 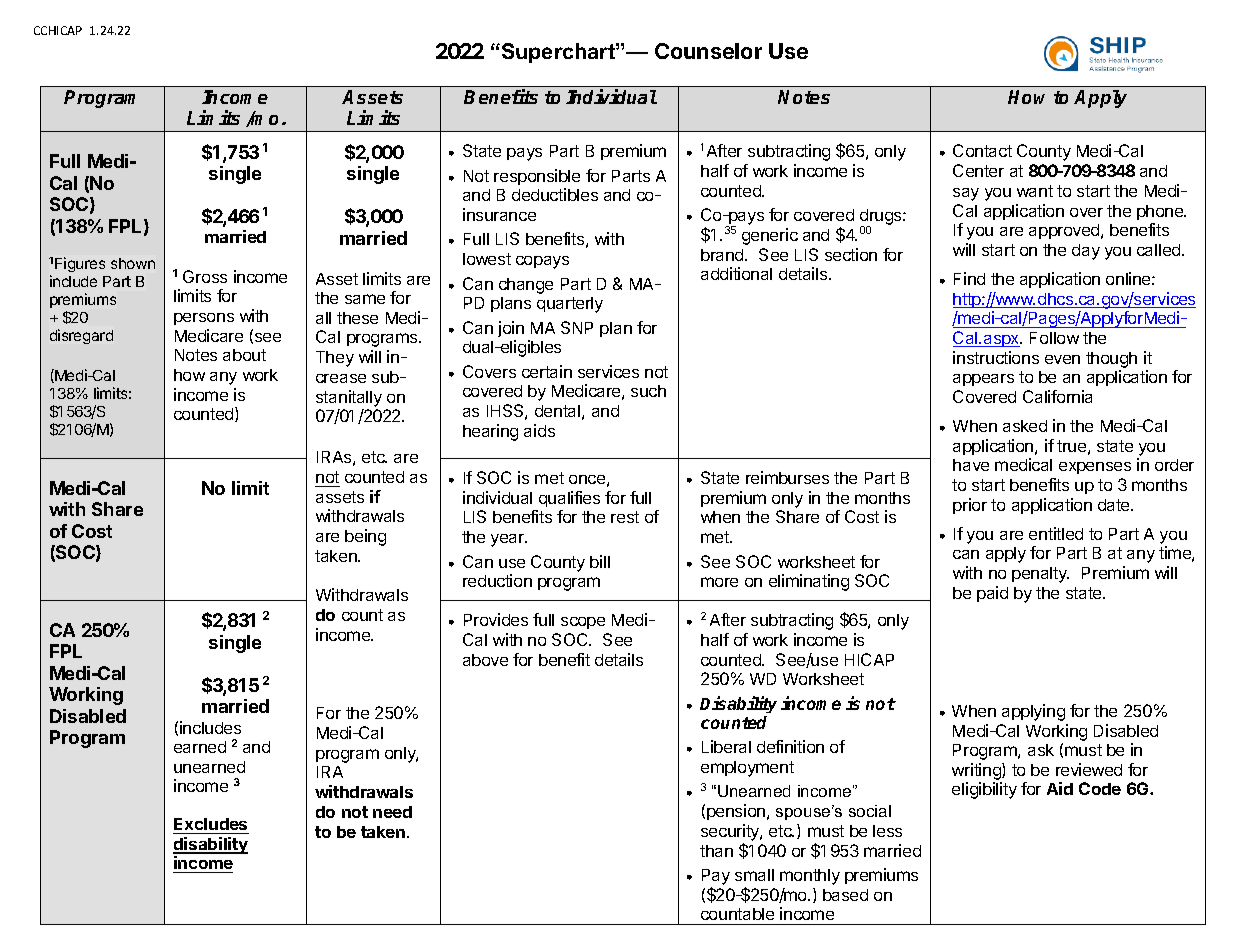 I want to click on responsible, so click(x=537, y=177).
